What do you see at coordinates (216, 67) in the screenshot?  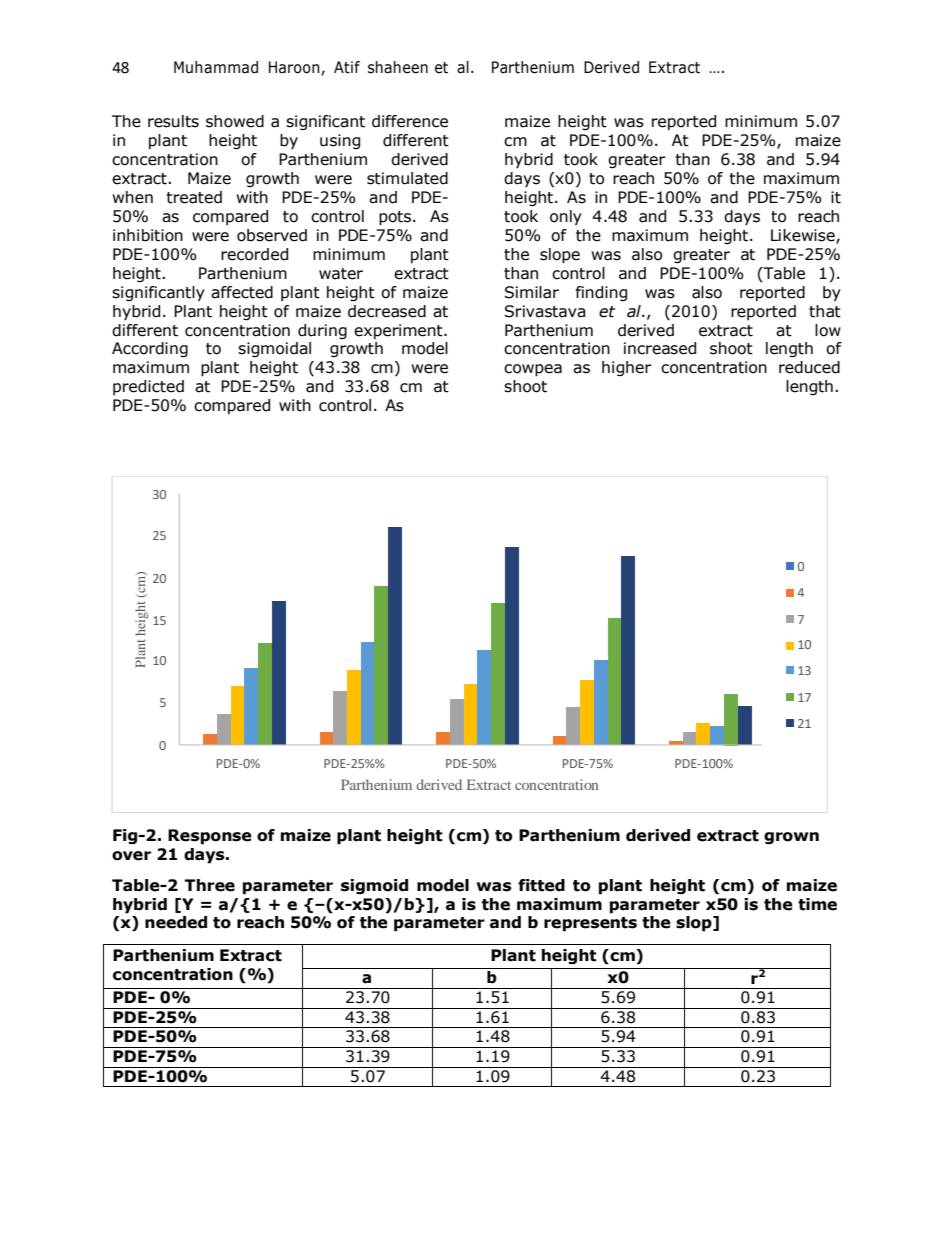 I see `Muhammad` at bounding box center [216, 67].
